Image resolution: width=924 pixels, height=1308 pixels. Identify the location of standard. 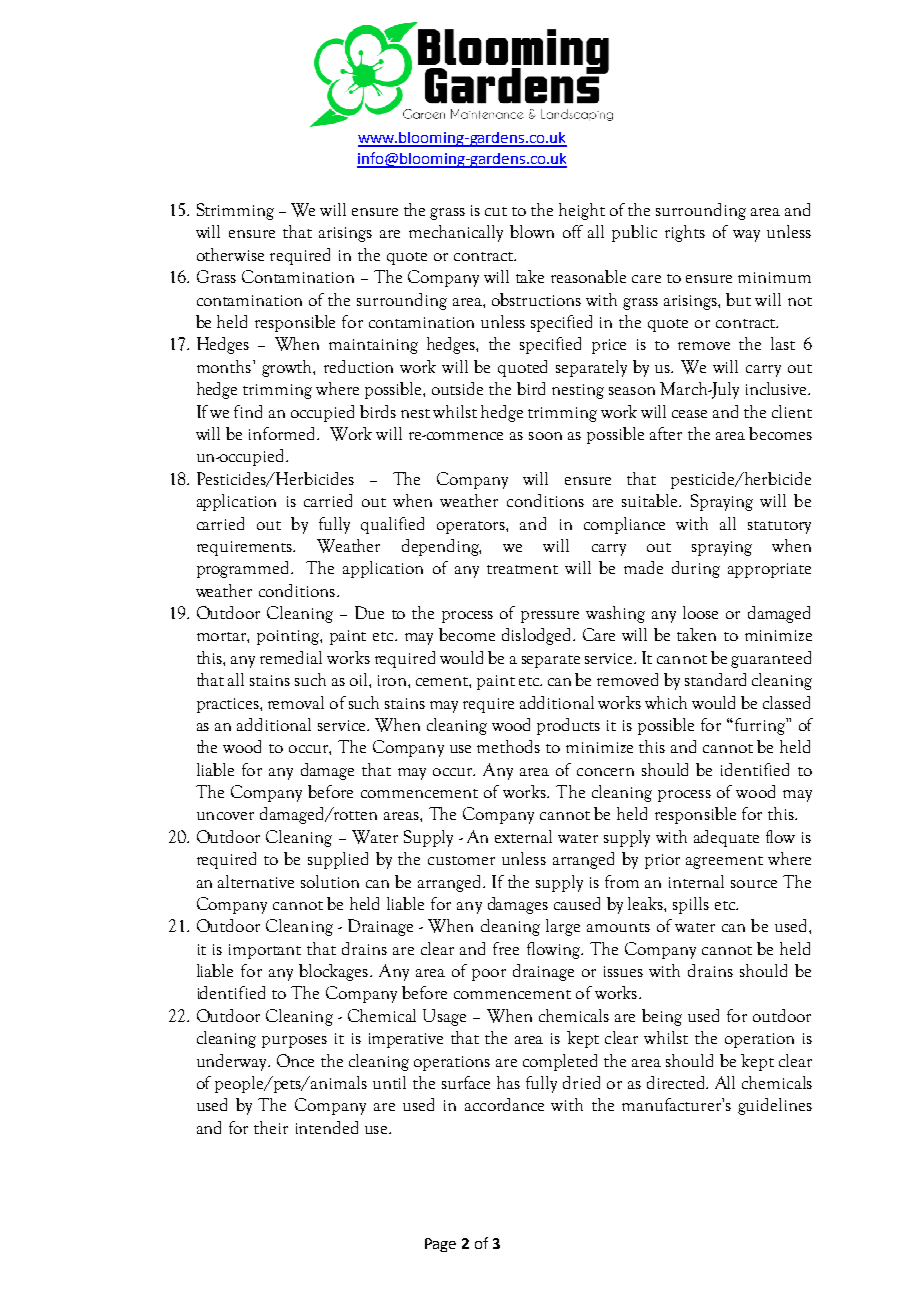
(715, 679).
